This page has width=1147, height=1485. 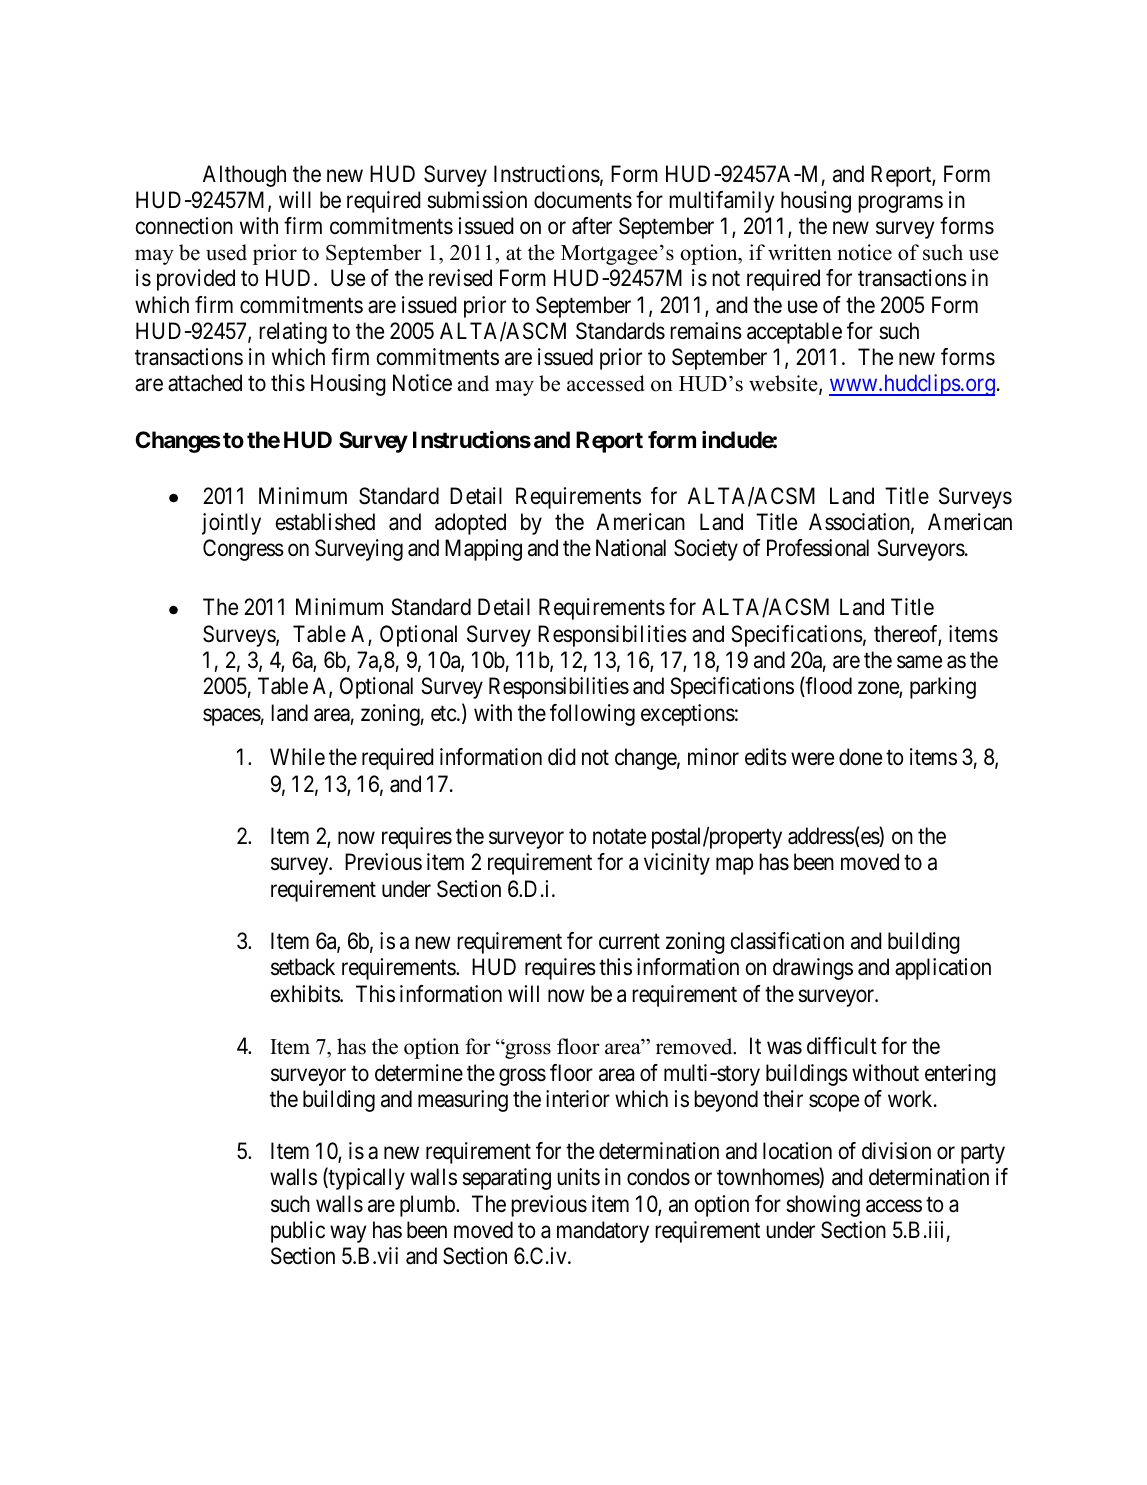 I want to click on documents, so click(x=583, y=200).
